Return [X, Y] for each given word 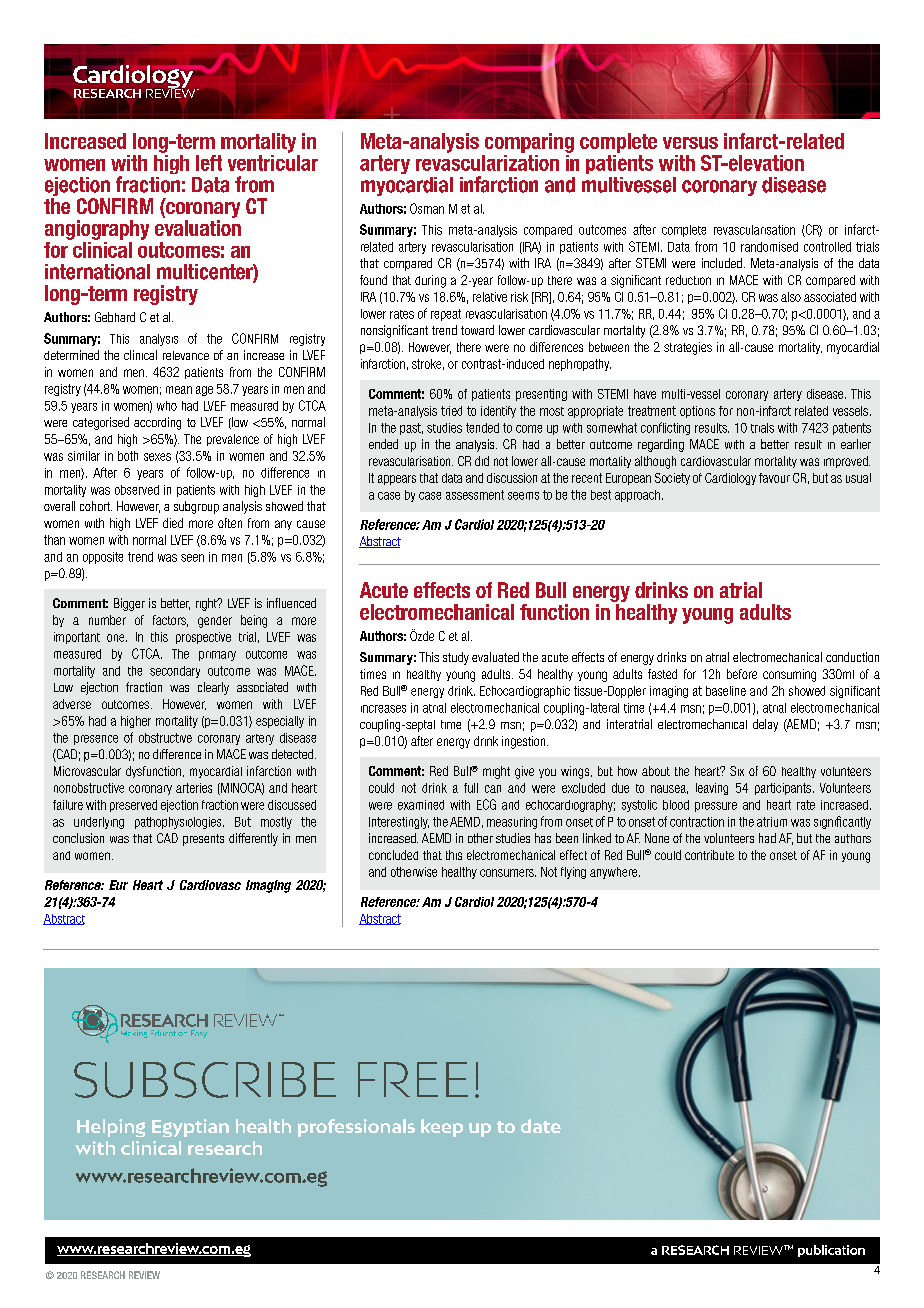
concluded [393, 855]
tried [451, 411]
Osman [427, 208]
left [209, 163]
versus [690, 143]
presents [203, 840]
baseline [726, 691]
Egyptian [190, 1128]
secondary [175, 672]
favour [774, 478]
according [157, 423]
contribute [709, 855]
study [456, 658]
